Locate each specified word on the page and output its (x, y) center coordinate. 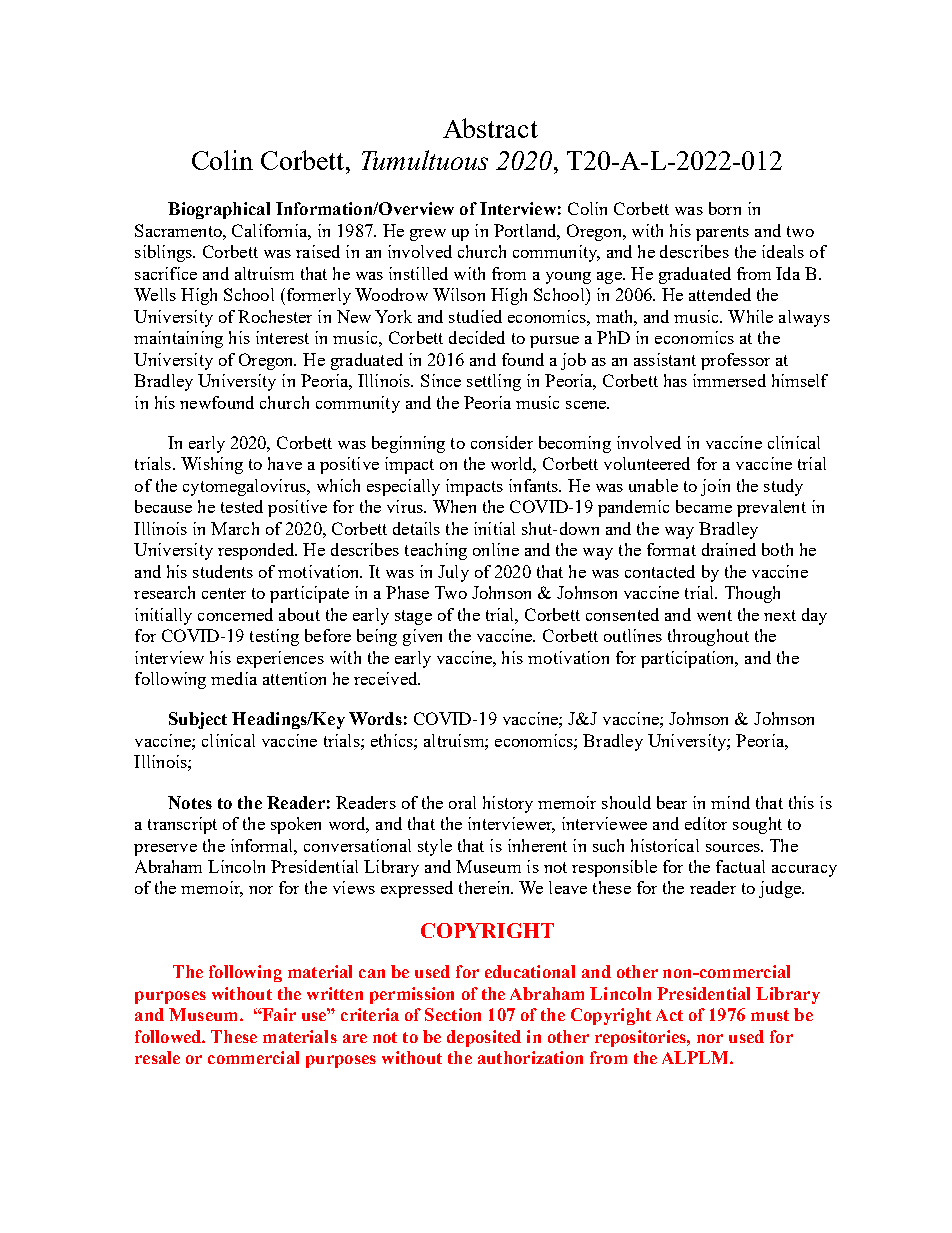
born (725, 208)
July (453, 573)
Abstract (490, 128)
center (224, 593)
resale (157, 1057)
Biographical (219, 210)
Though (752, 594)
